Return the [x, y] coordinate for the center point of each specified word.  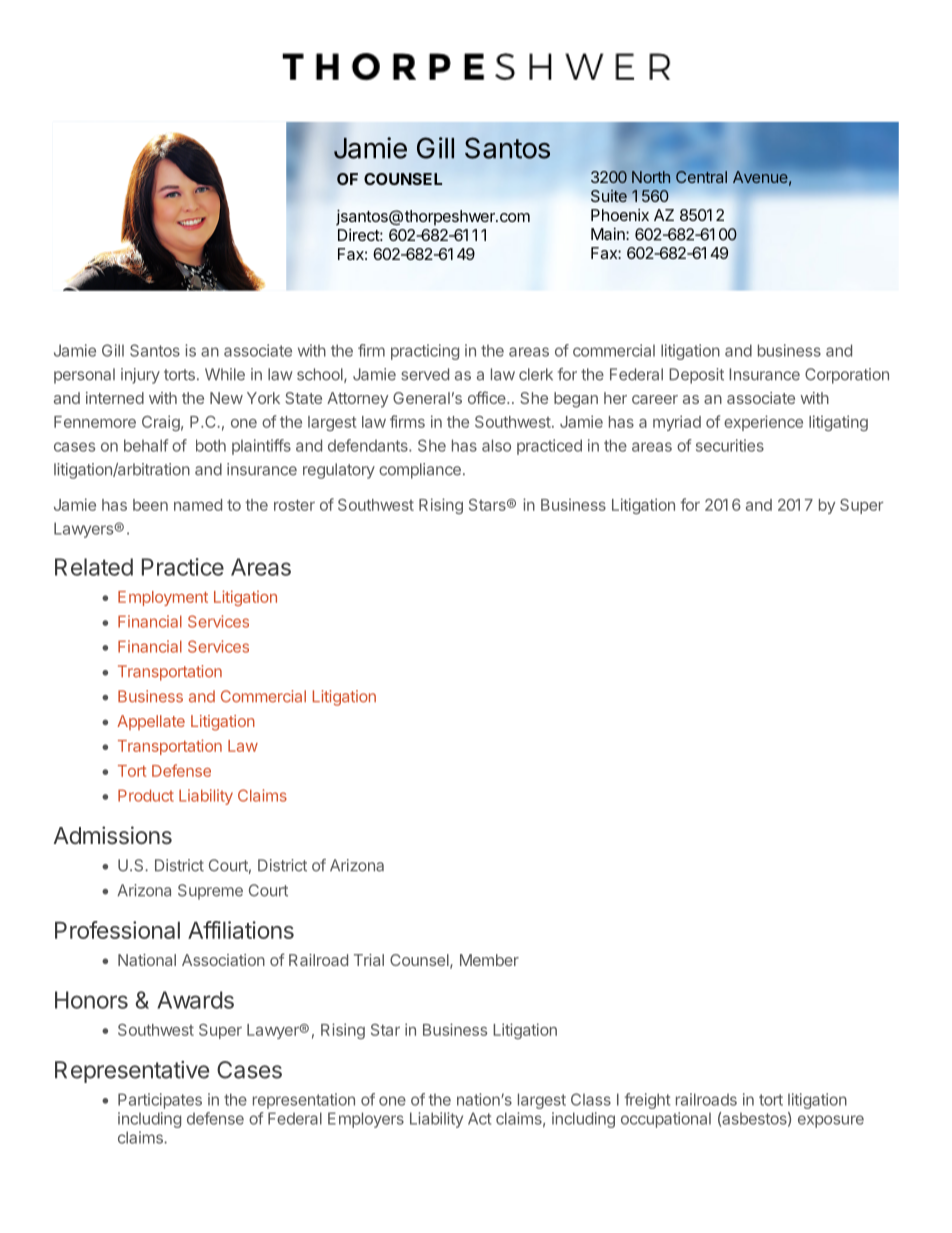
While [225, 374]
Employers [366, 1120]
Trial [369, 960]
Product [146, 795]
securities [730, 445]
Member [489, 960]
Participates [160, 1101]
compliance [420, 471]
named [198, 505]
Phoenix [620, 215]
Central [701, 177]
